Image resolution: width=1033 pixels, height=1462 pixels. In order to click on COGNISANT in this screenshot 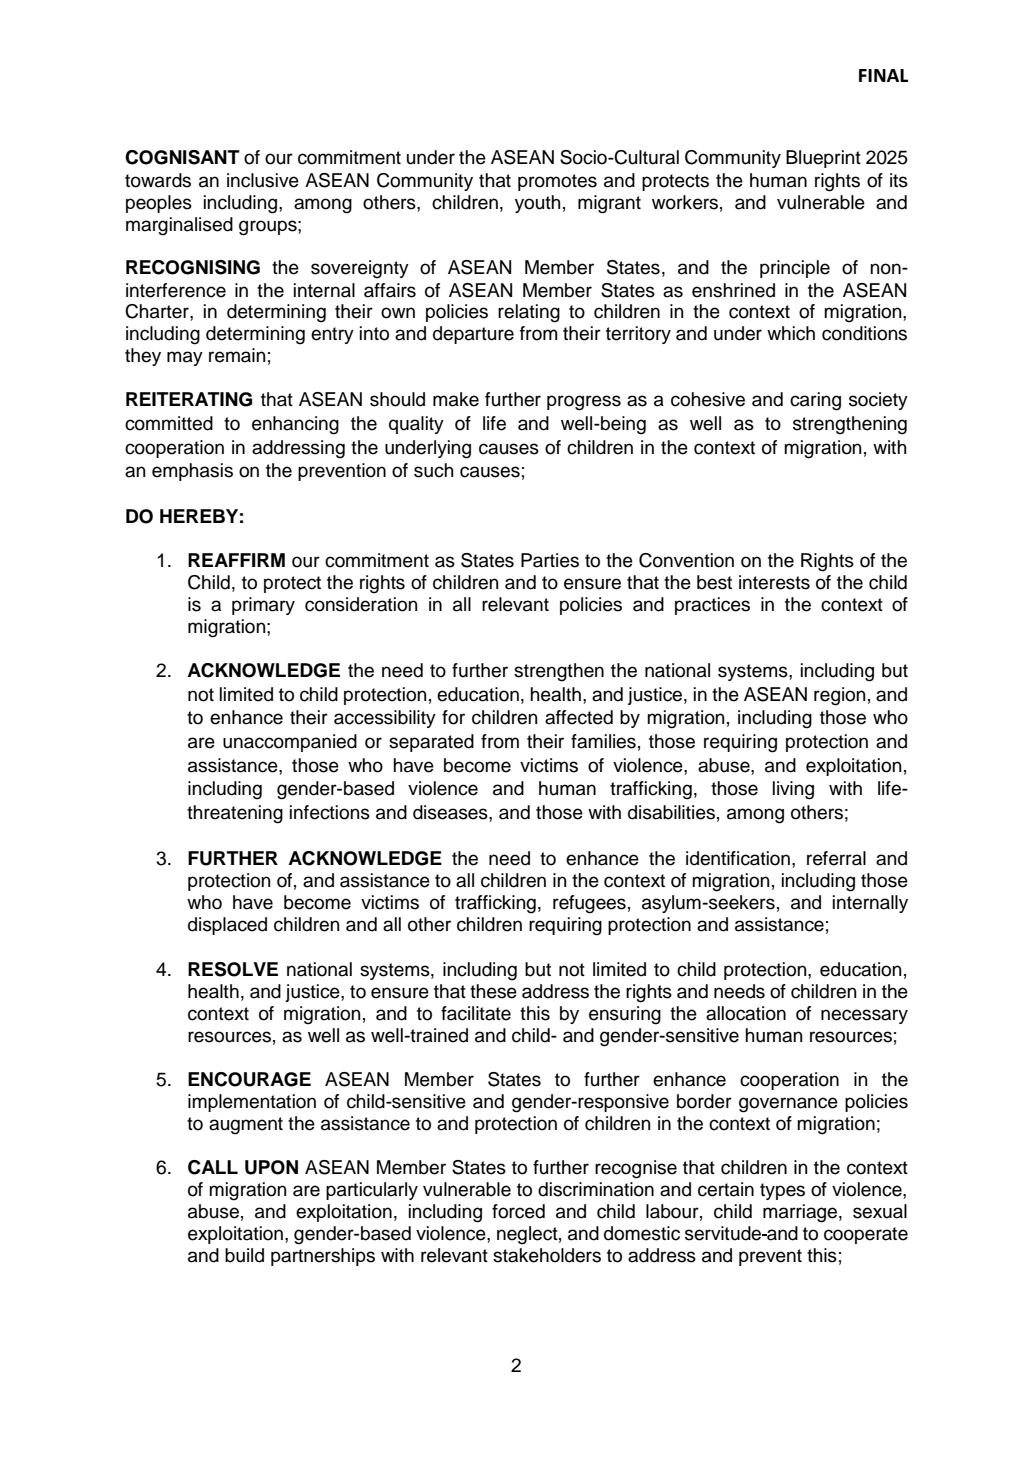, I will do `click(182, 157)`.
